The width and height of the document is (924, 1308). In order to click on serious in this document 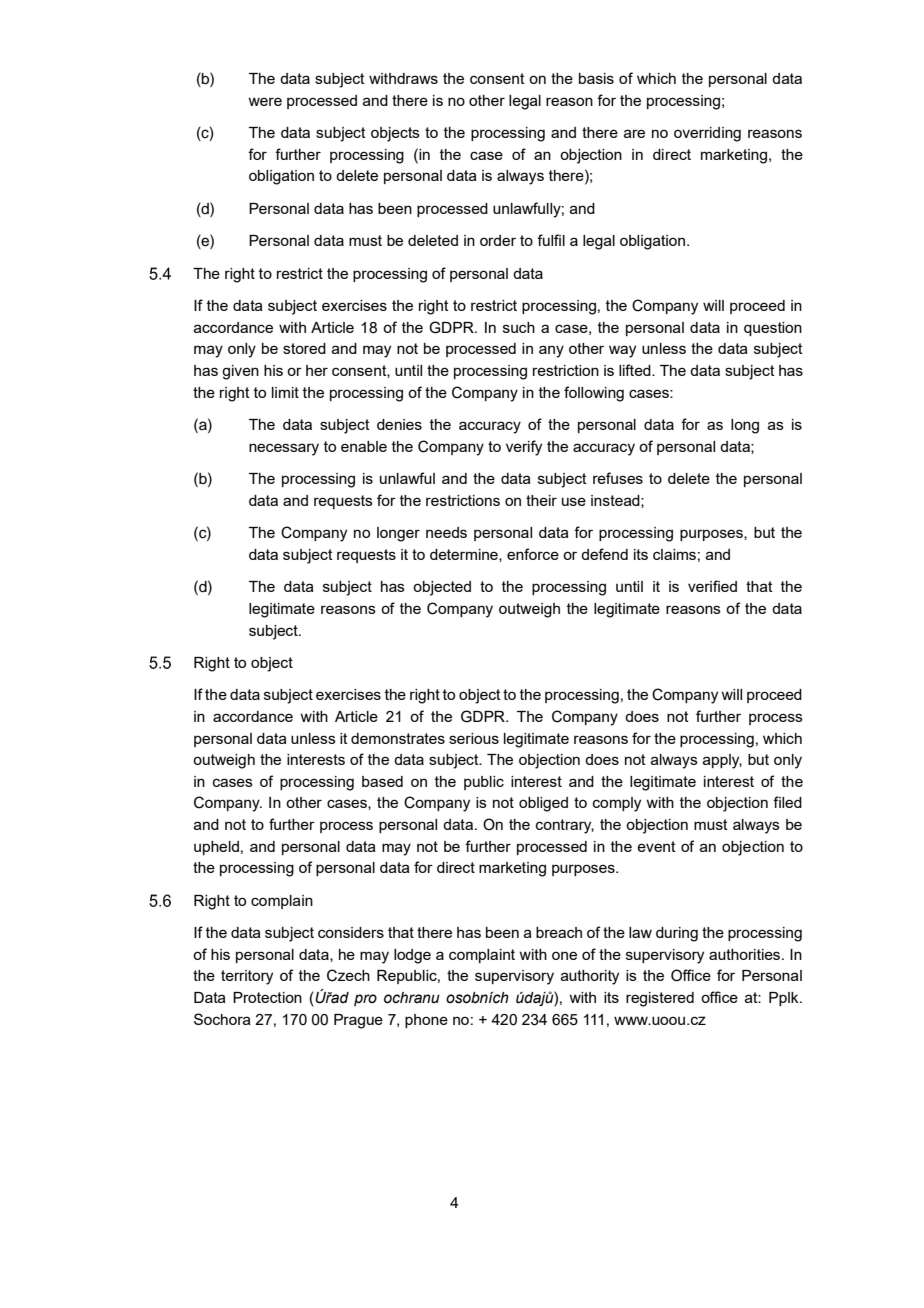, I will do `click(474, 738)`.
